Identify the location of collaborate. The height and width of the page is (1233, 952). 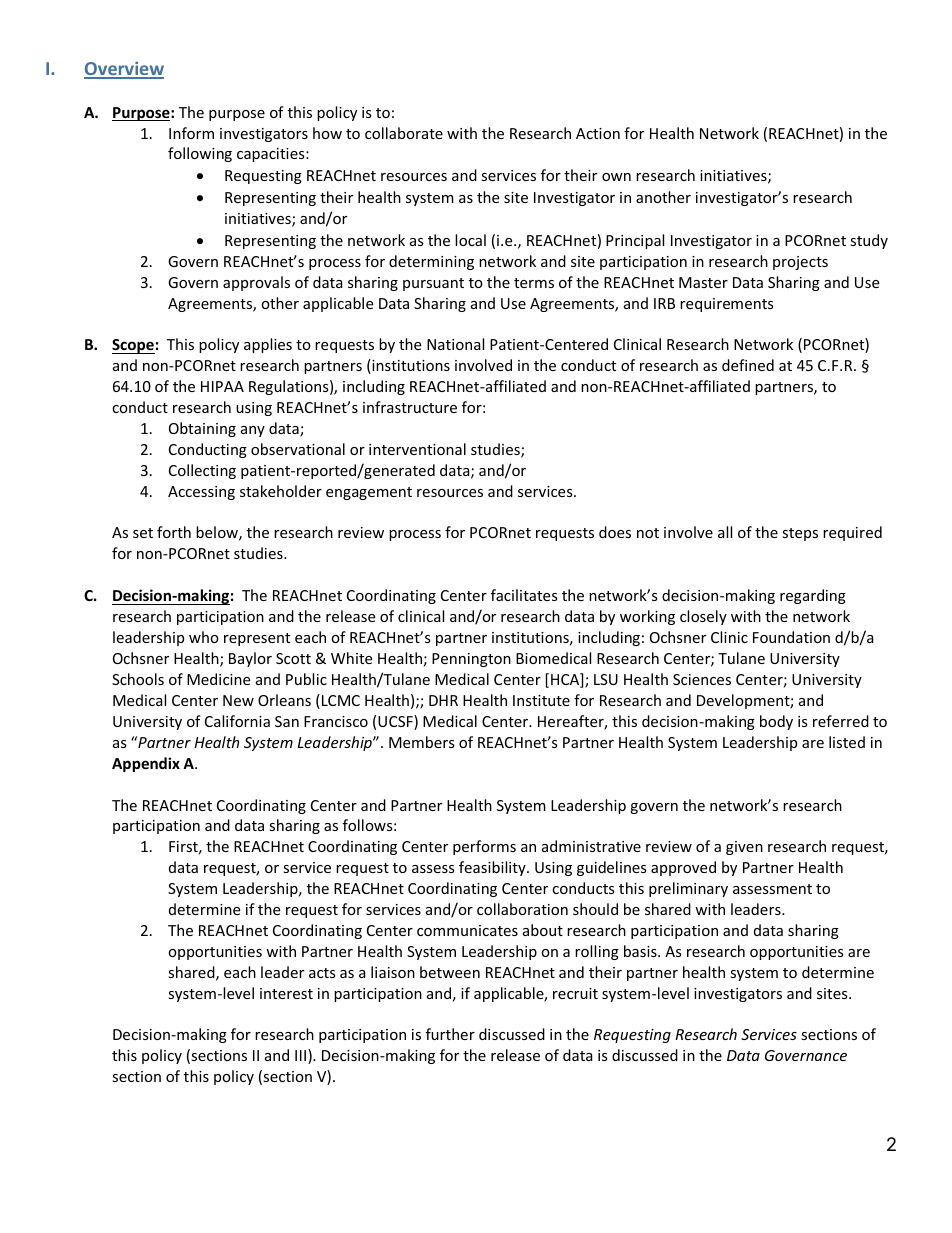
(404, 133).
